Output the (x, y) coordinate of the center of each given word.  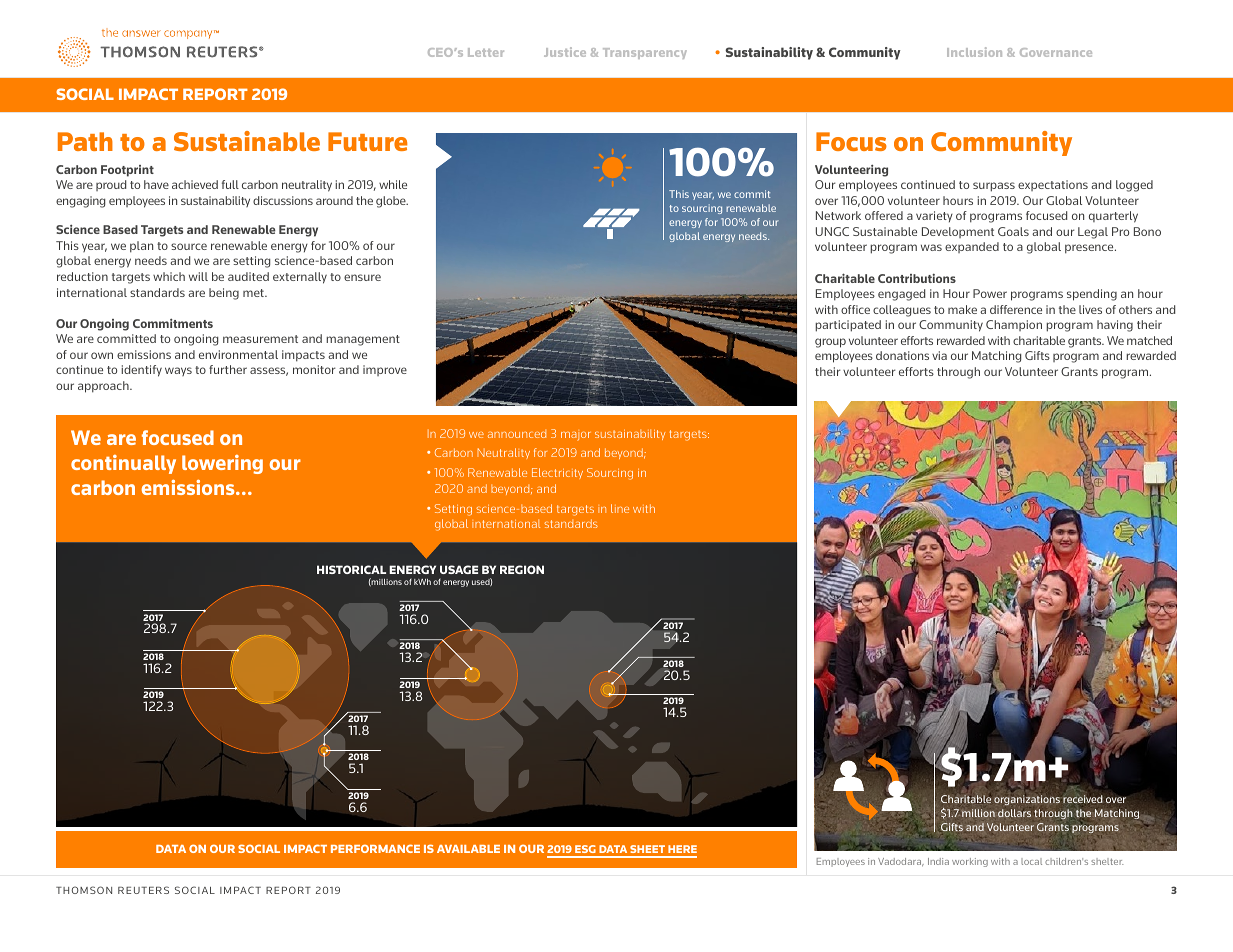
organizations (1027, 800)
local (1031, 861)
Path (85, 141)
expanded (972, 247)
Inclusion (974, 52)
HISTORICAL (351, 569)
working (970, 862)
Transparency (645, 53)
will (198, 276)
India (938, 861)
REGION (522, 569)
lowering (222, 464)
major (576, 436)
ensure (362, 277)
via (939, 355)
